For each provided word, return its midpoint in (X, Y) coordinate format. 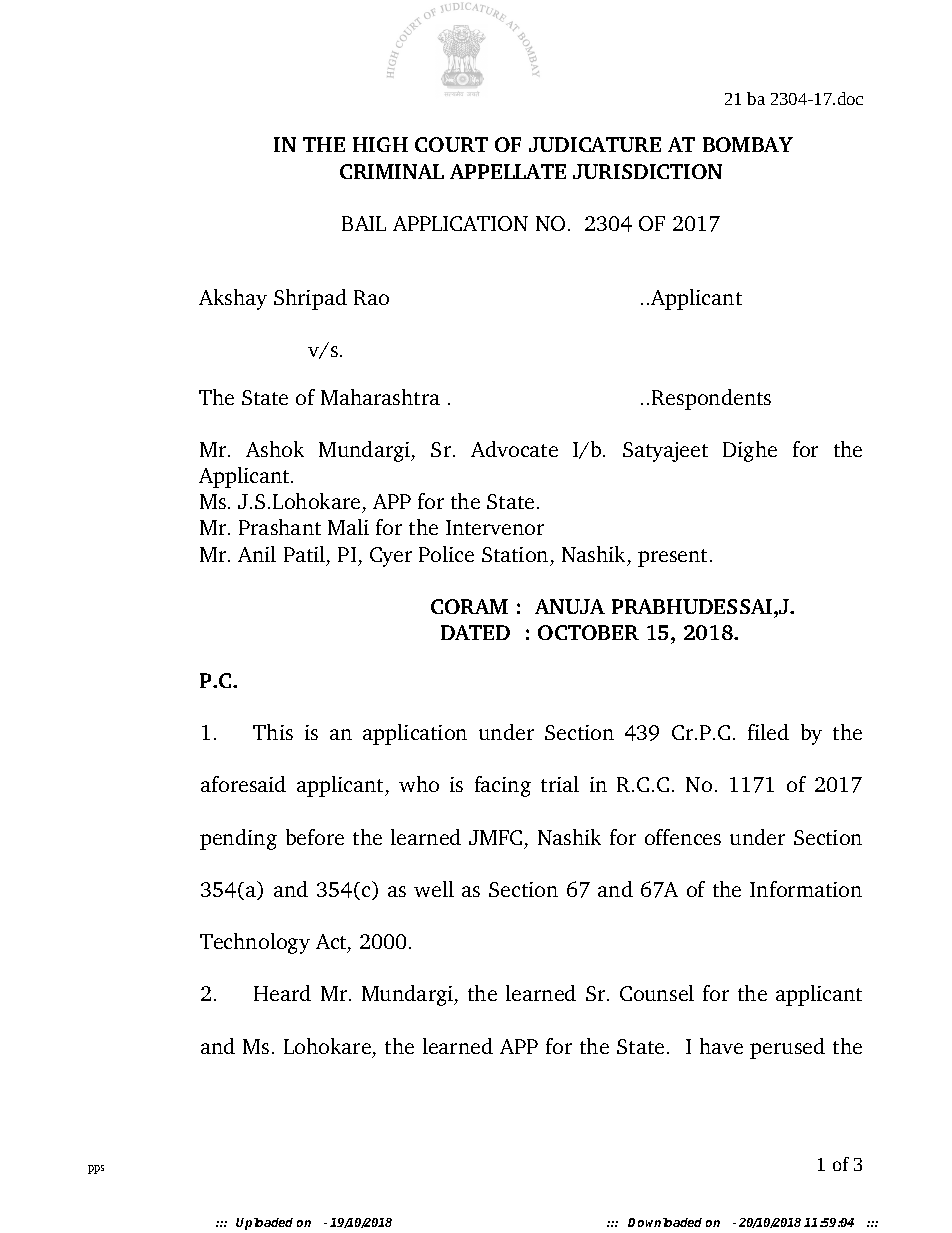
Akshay (233, 299)
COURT (451, 144)
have (721, 1046)
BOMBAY (748, 144)
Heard (282, 993)
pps (96, 1169)
